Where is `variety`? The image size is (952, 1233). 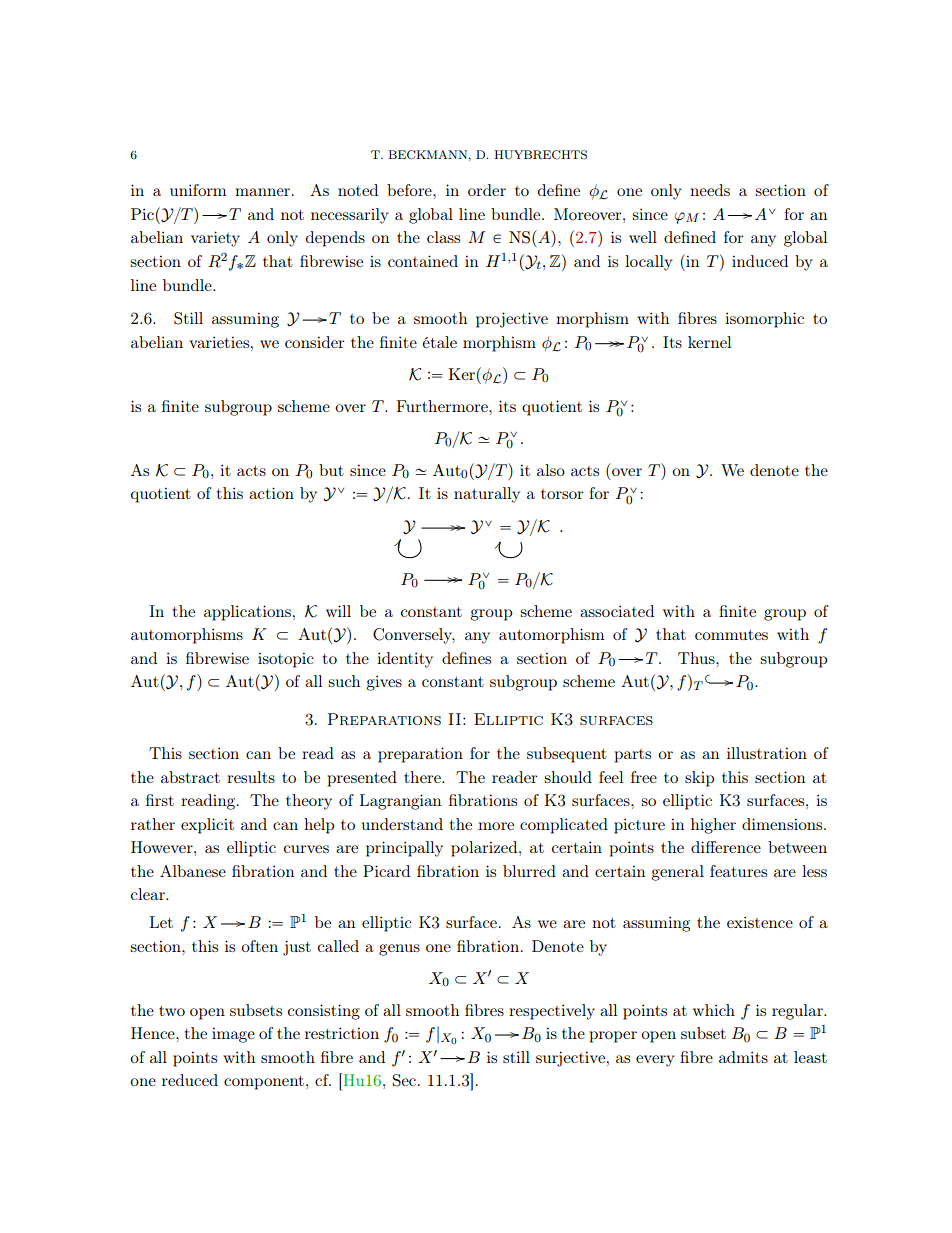
variety is located at coordinates (215, 239).
